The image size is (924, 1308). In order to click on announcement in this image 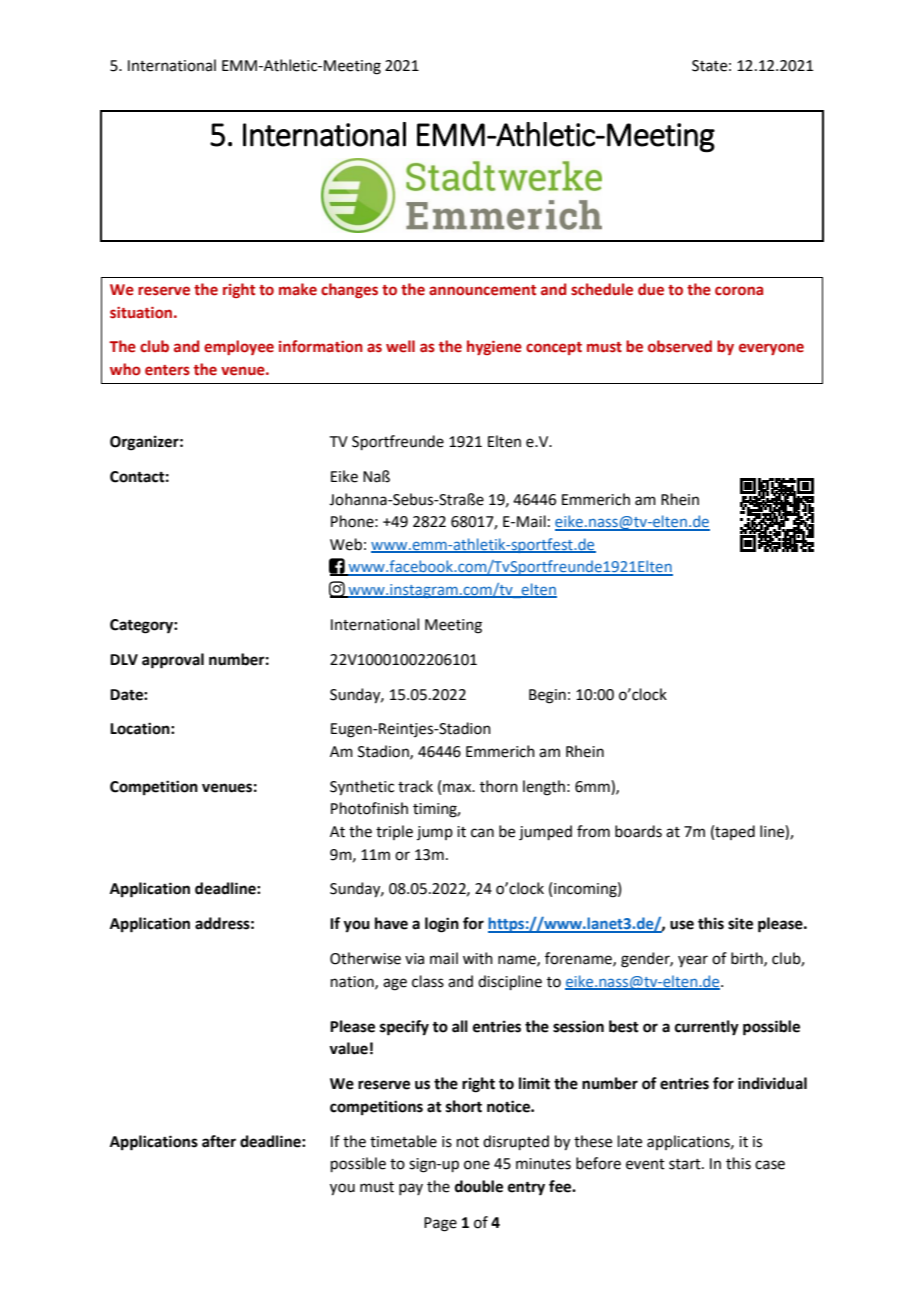, I will do `click(482, 290)`.
